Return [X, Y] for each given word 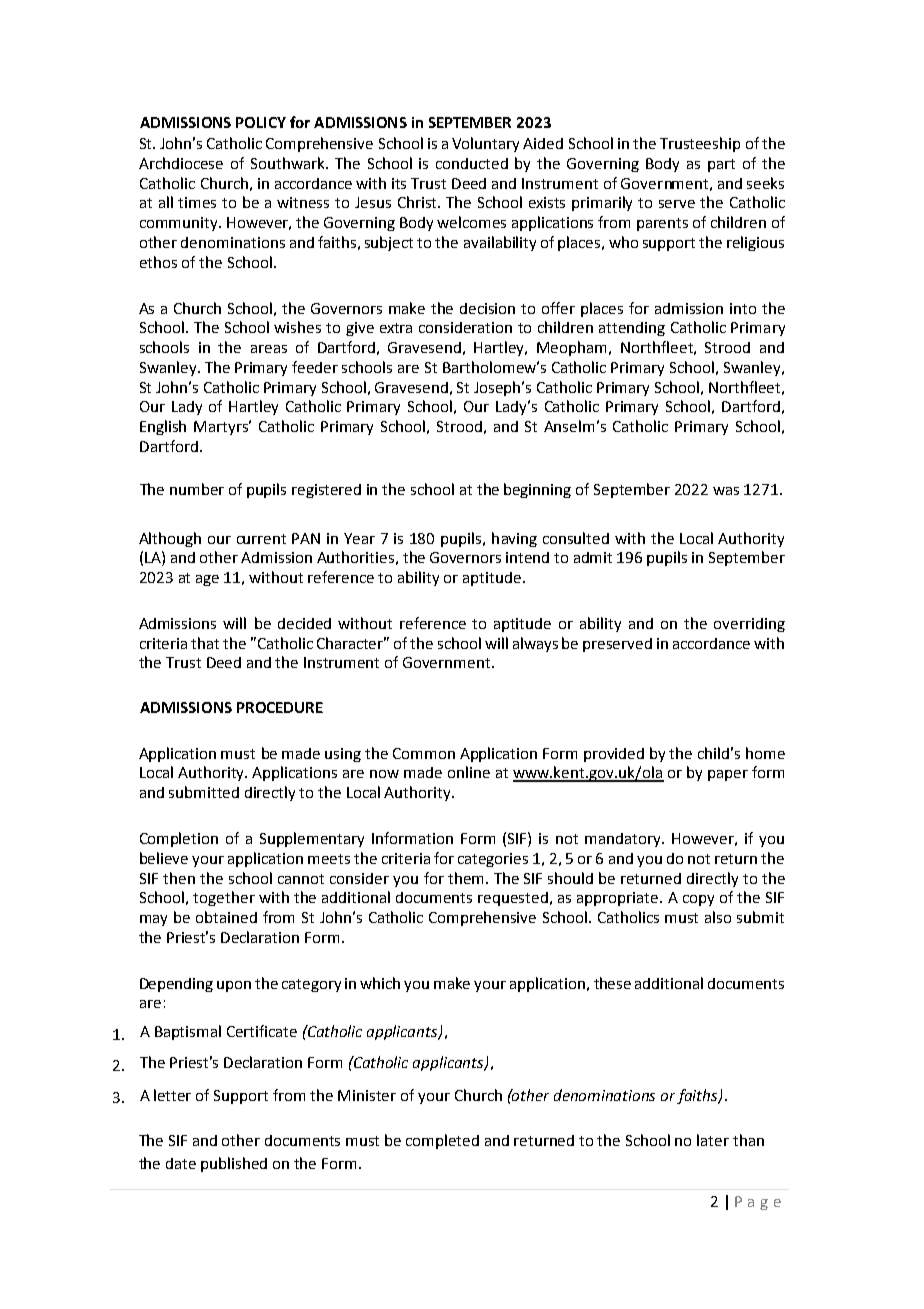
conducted [472, 163]
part [721, 165]
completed [442, 1141]
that [205, 643]
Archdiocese [181, 163]
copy [698, 900]
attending [632, 329]
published [234, 1164]
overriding [749, 625]
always [535, 644]
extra [396, 328]
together [224, 898]
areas [269, 349]
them [465, 878]
